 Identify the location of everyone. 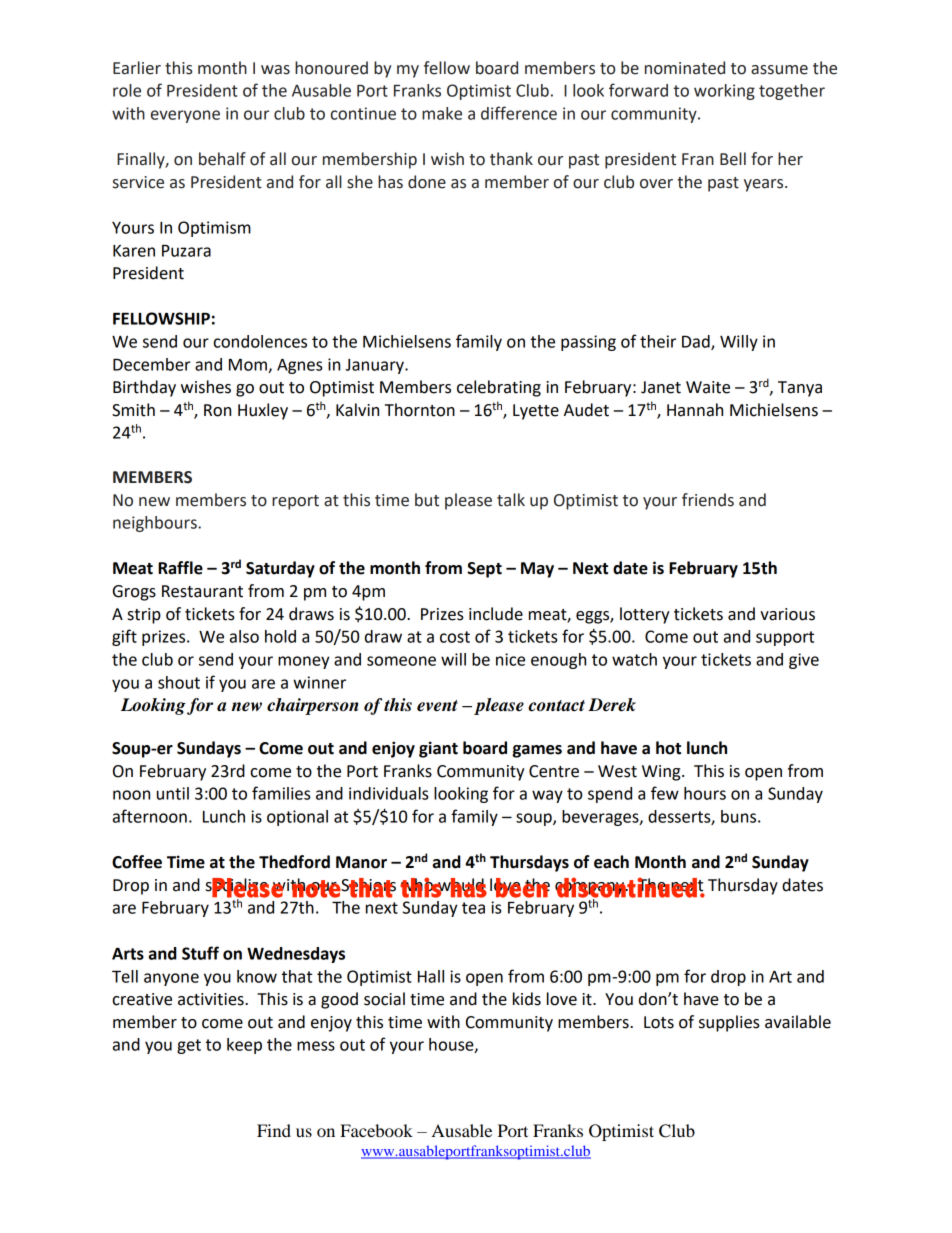
(185, 116).
